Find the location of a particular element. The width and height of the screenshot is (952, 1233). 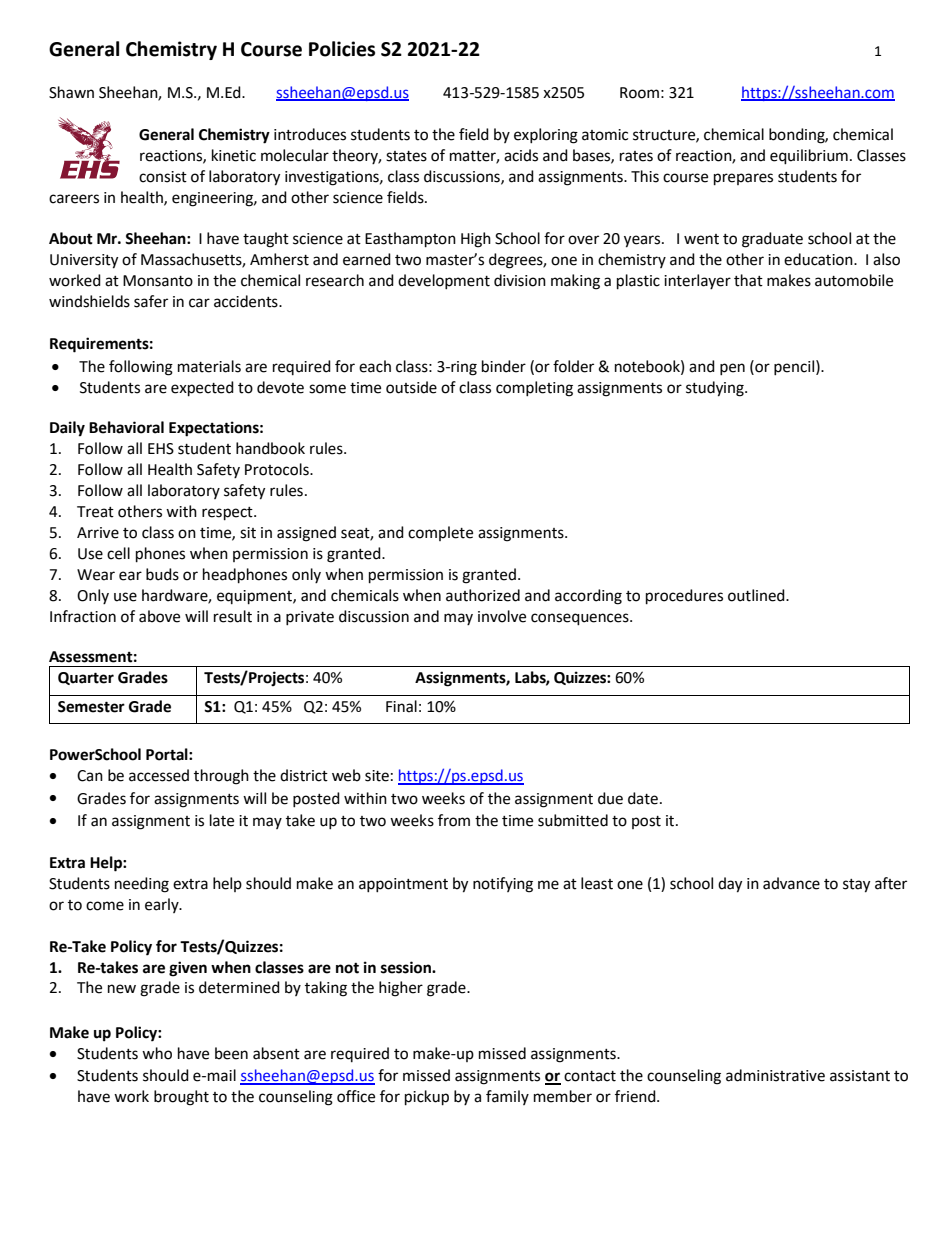

acids is located at coordinates (521, 155).
